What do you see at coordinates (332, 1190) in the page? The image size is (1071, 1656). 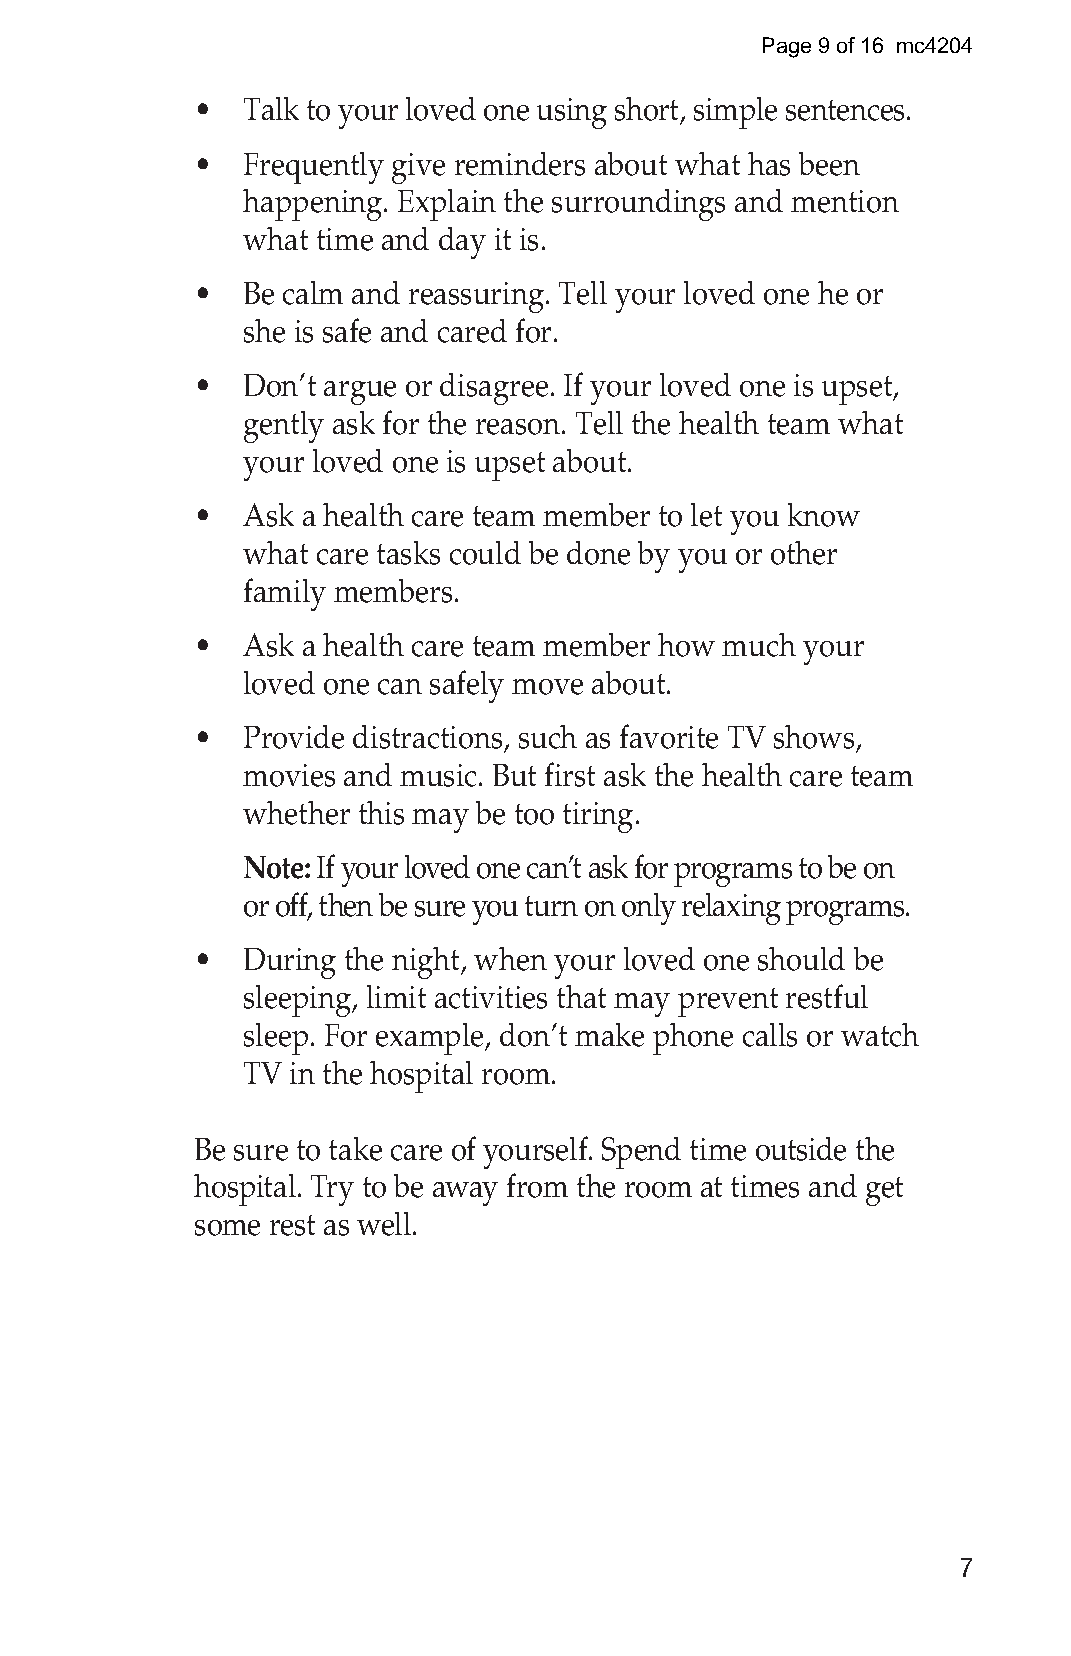 I see `Try` at bounding box center [332, 1190].
